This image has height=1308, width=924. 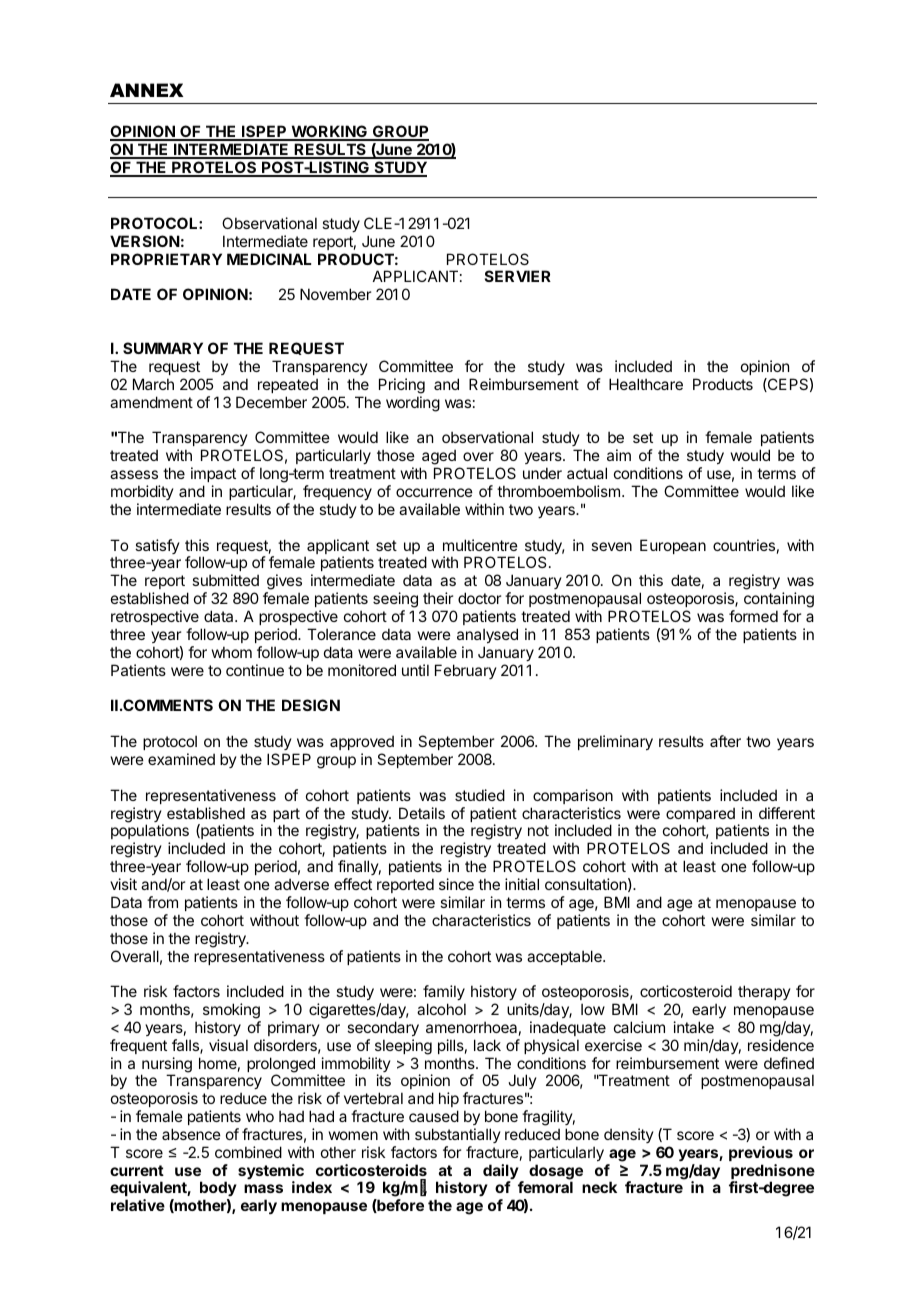 I want to click on Healthcare, so click(x=646, y=384).
